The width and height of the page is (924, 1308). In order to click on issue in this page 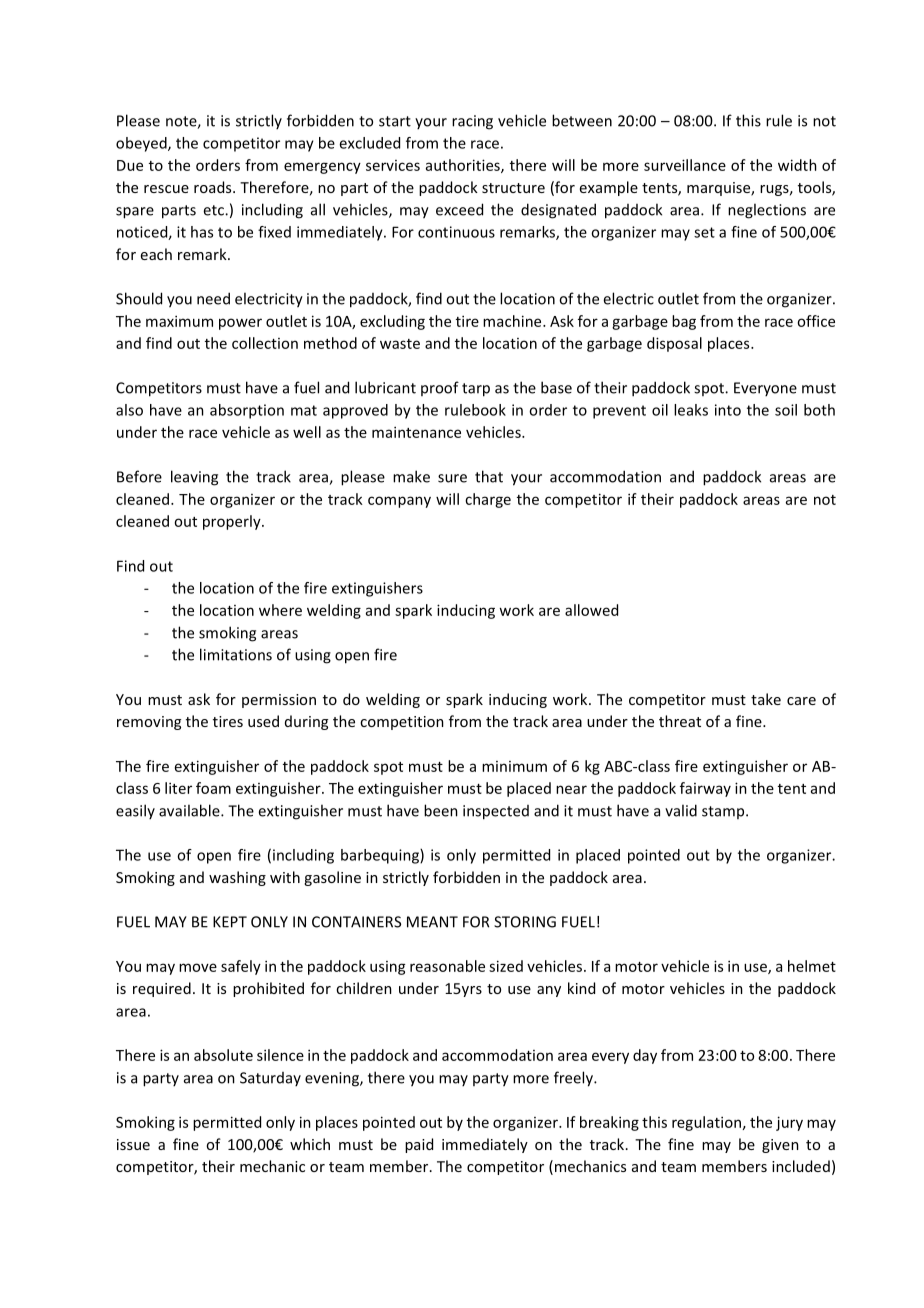, I will do `click(133, 1144)`.
